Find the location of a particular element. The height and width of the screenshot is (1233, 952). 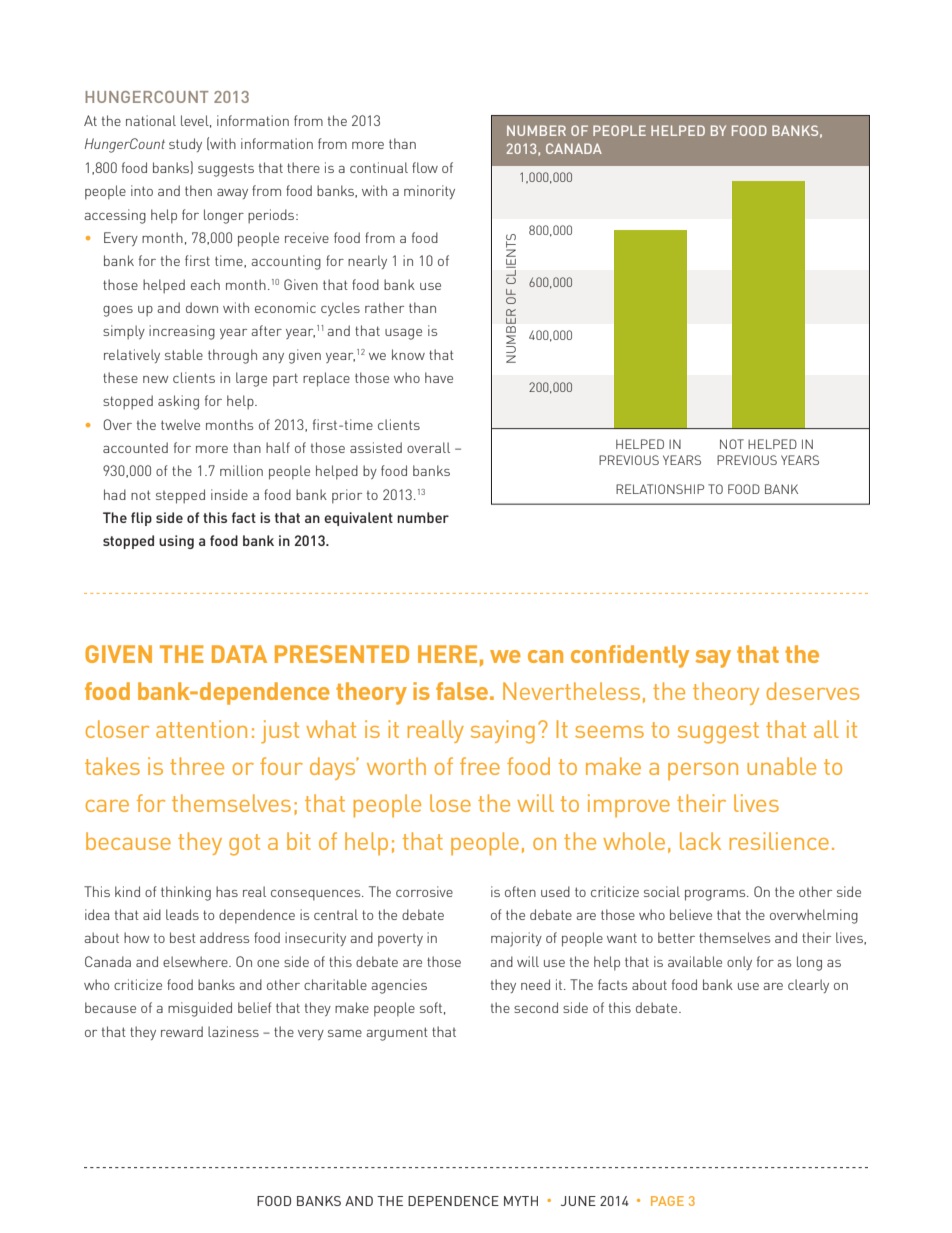

RELATIONSHIP is located at coordinates (660, 489).
